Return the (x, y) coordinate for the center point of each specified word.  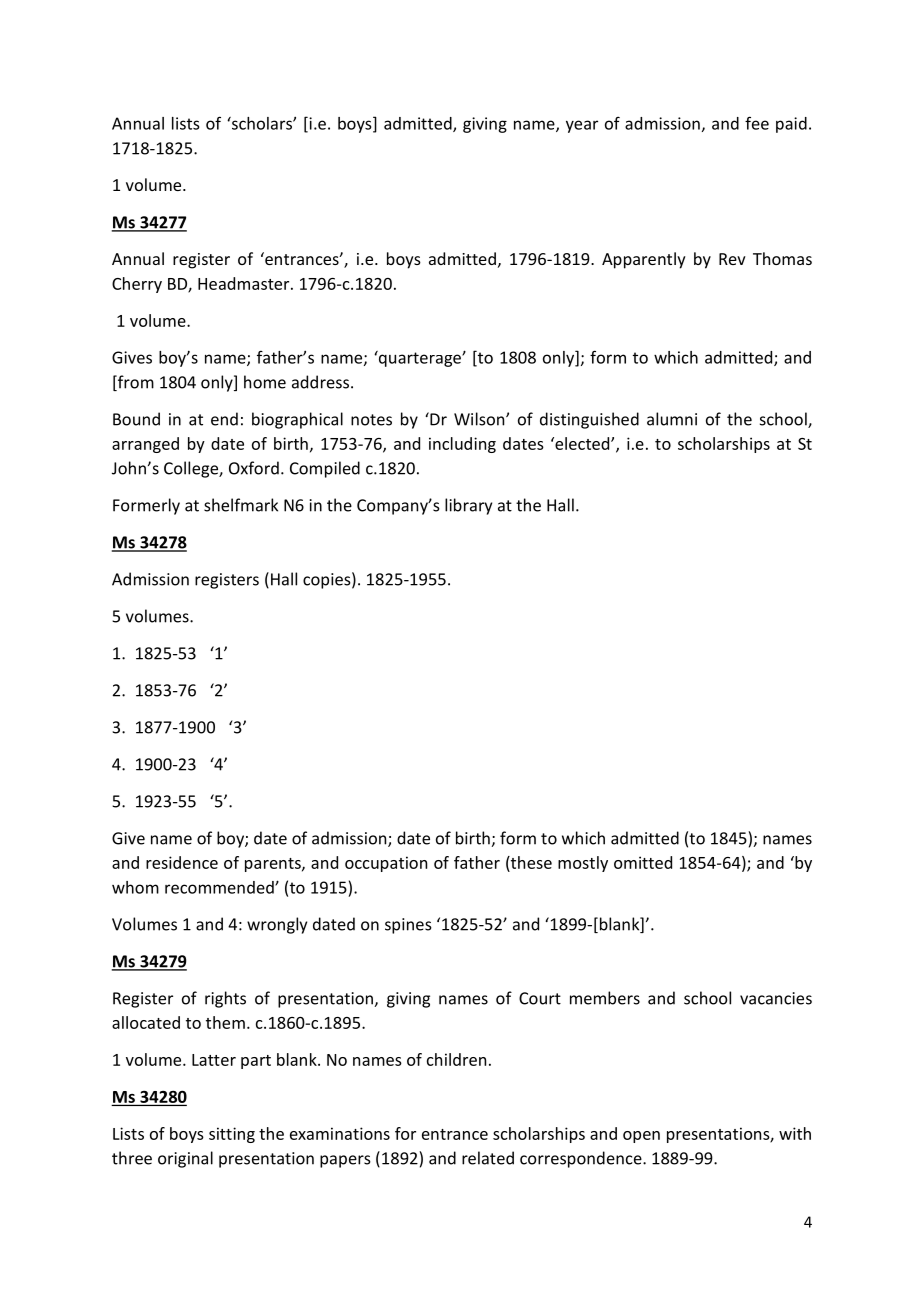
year (582, 126)
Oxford (254, 468)
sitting (232, 1135)
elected (582, 443)
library (468, 506)
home (265, 382)
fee (757, 123)
